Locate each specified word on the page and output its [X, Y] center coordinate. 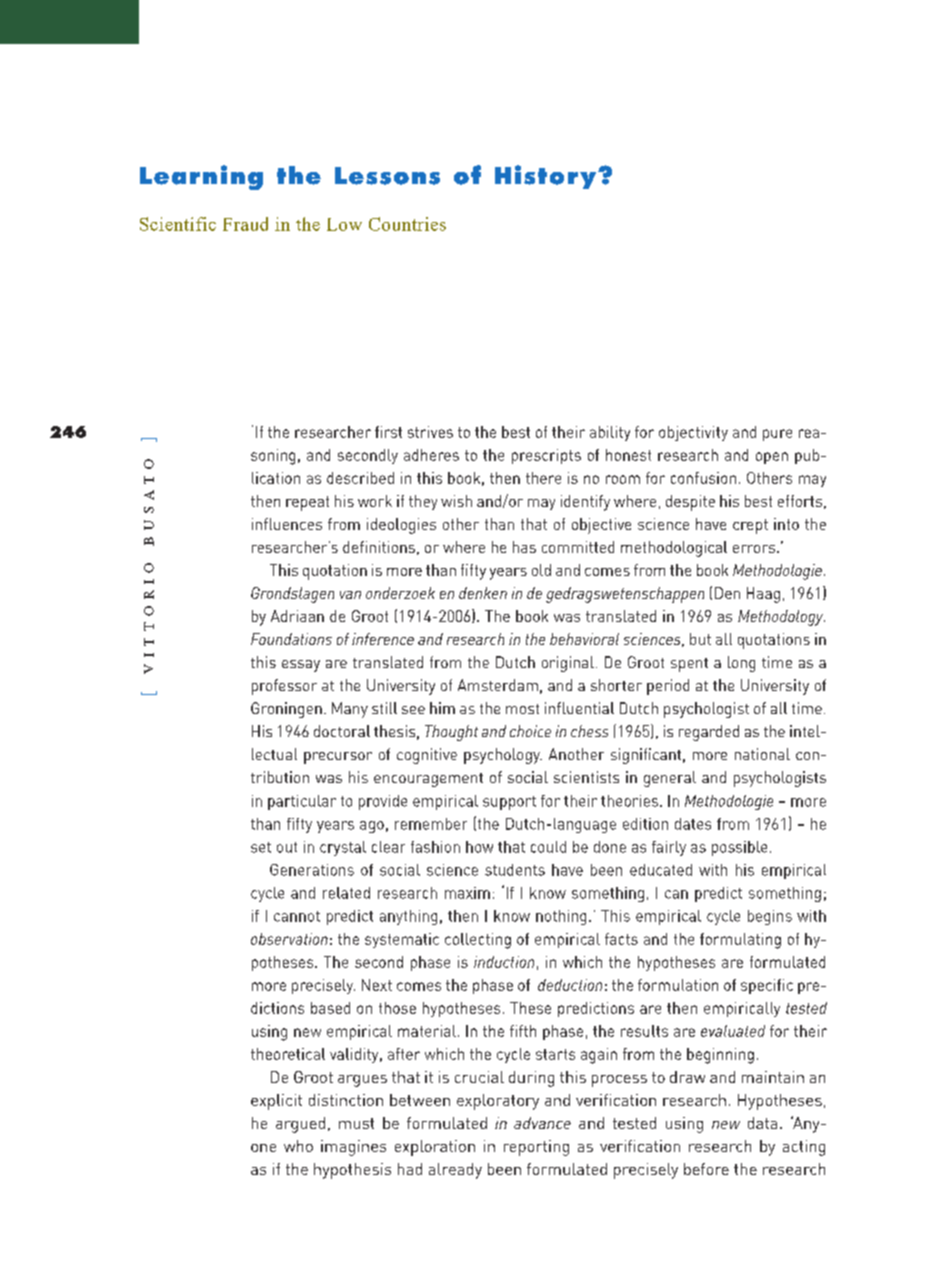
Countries [407, 224]
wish [456, 501]
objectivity [693, 433]
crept [750, 526]
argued [300, 1125]
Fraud [245, 224]
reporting [536, 1148]
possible [739, 848]
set [261, 847]
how [479, 847]
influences [287, 524]
